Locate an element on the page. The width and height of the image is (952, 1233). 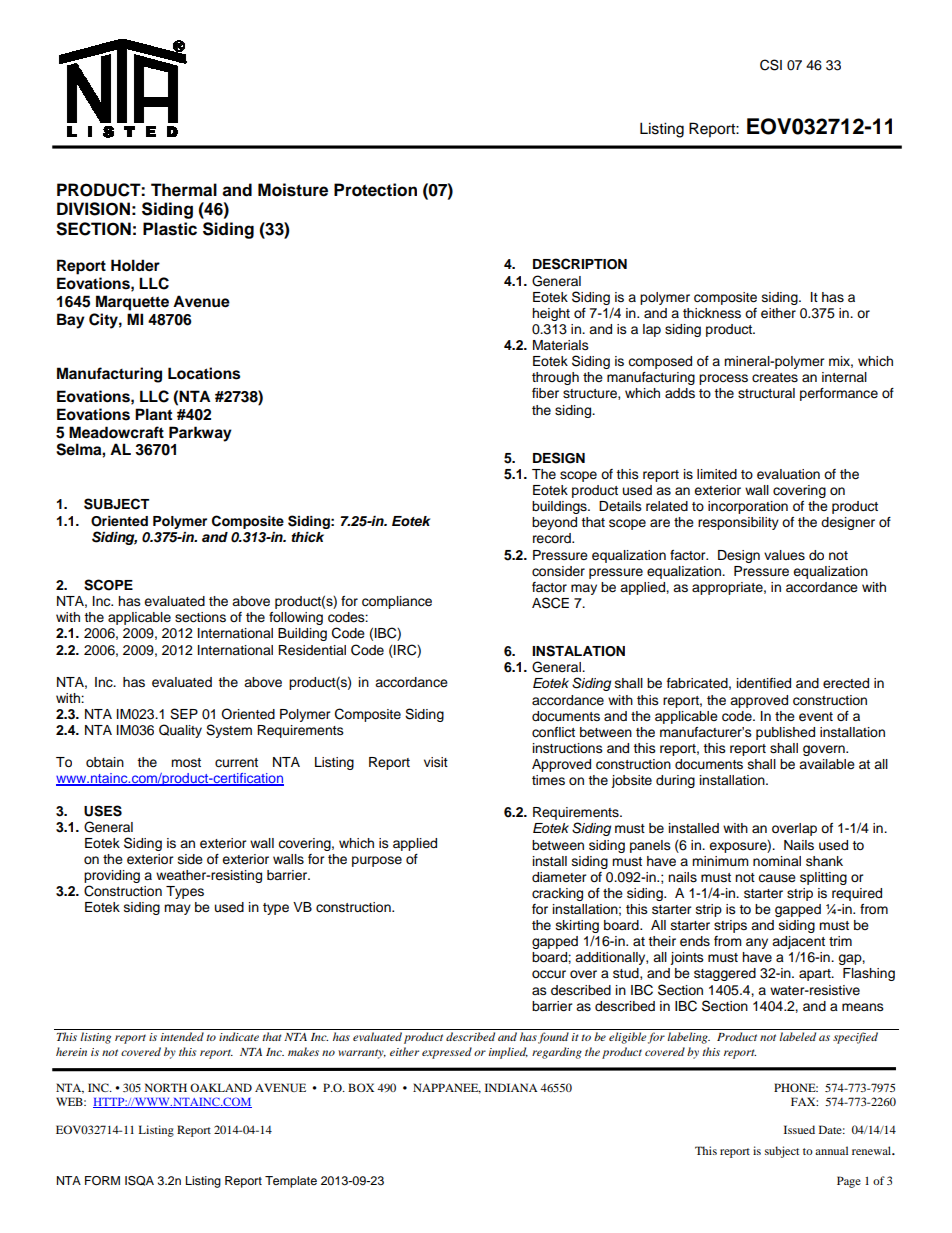
Locations is located at coordinates (204, 373).
